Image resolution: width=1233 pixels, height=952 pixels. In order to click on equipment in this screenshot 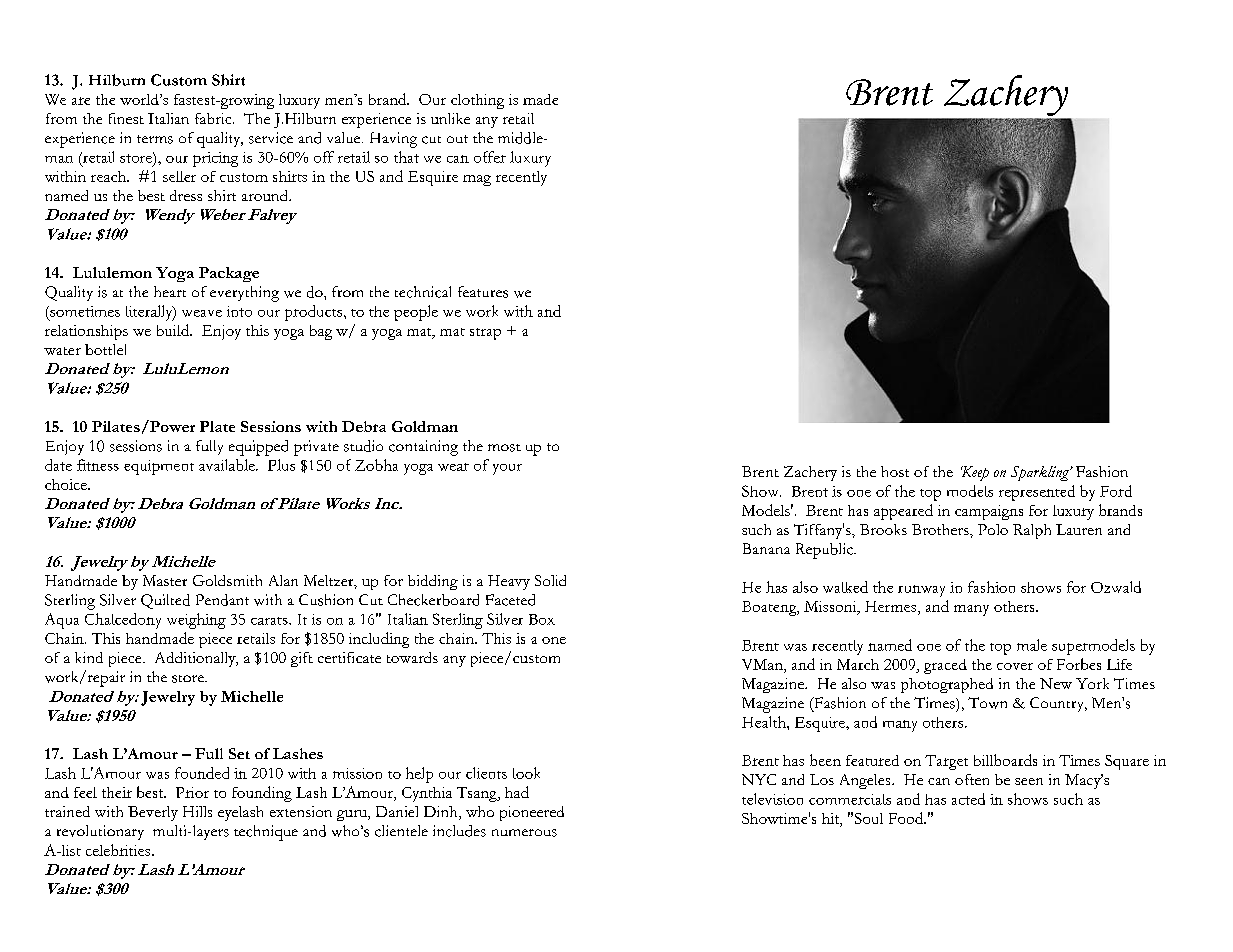, I will do `click(159, 467)`.
